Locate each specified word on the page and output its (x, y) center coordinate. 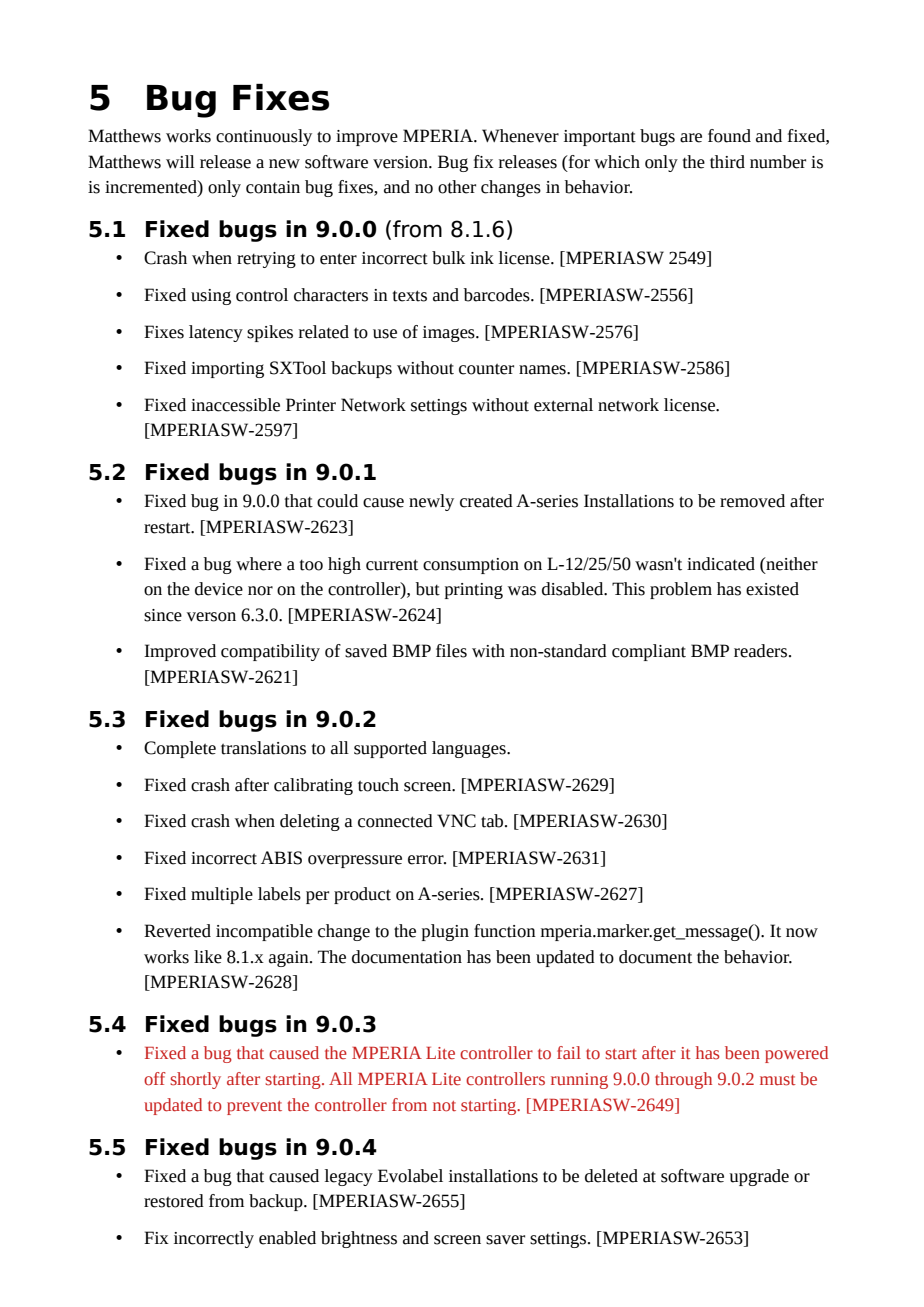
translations (263, 748)
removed (752, 501)
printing (474, 591)
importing (227, 370)
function (505, 931)
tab (493, 821)
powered (796, 1054)
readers (760, 651)
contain (273, 187)
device (219, 589)
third (727, 162)
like (208, 957)
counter (486, 369)
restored (174, 1201)
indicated (721, 564)
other (457, 187)
